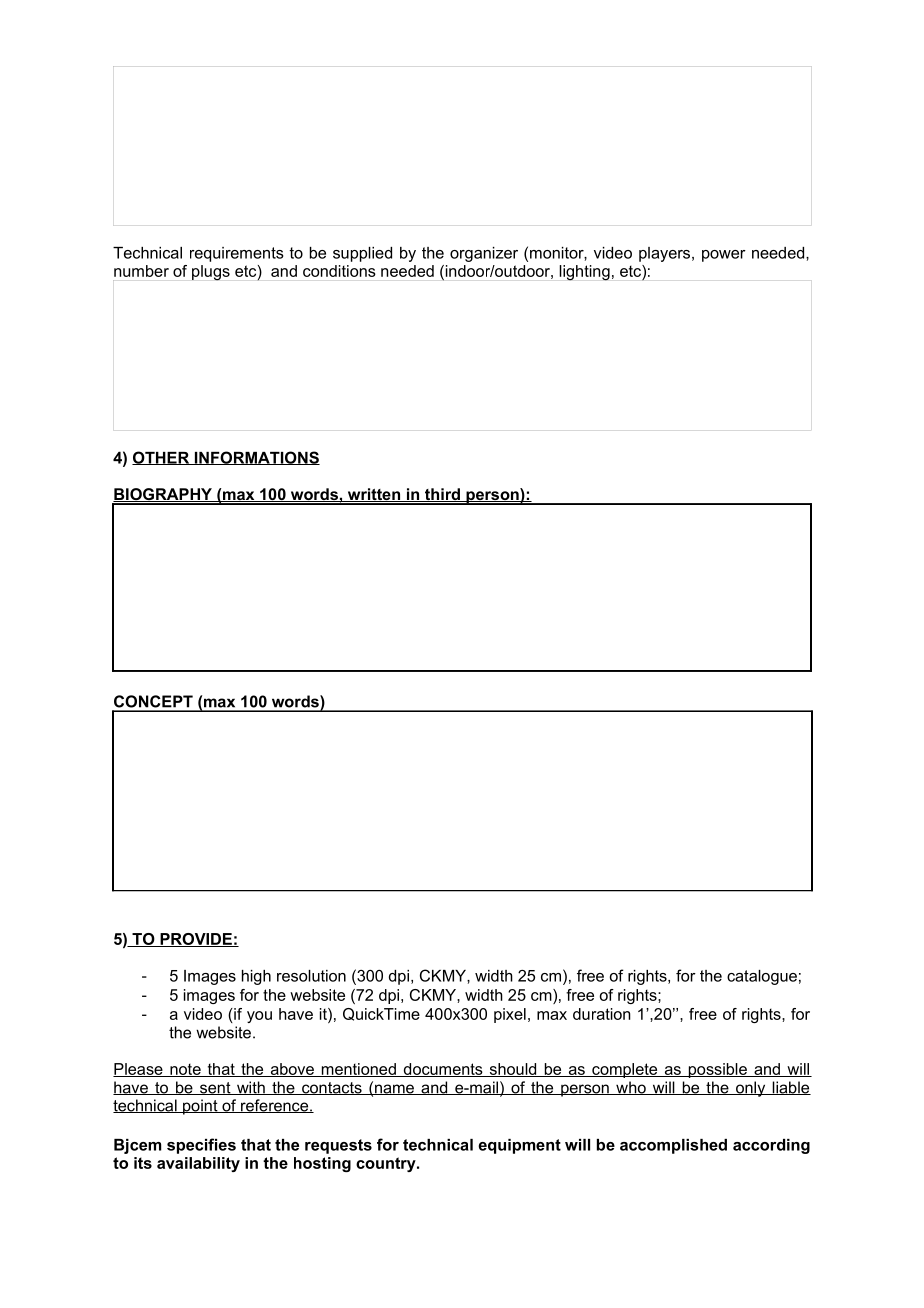 The width and height of the page is (924, 1308). I want to click on power, so click(724, 256).
